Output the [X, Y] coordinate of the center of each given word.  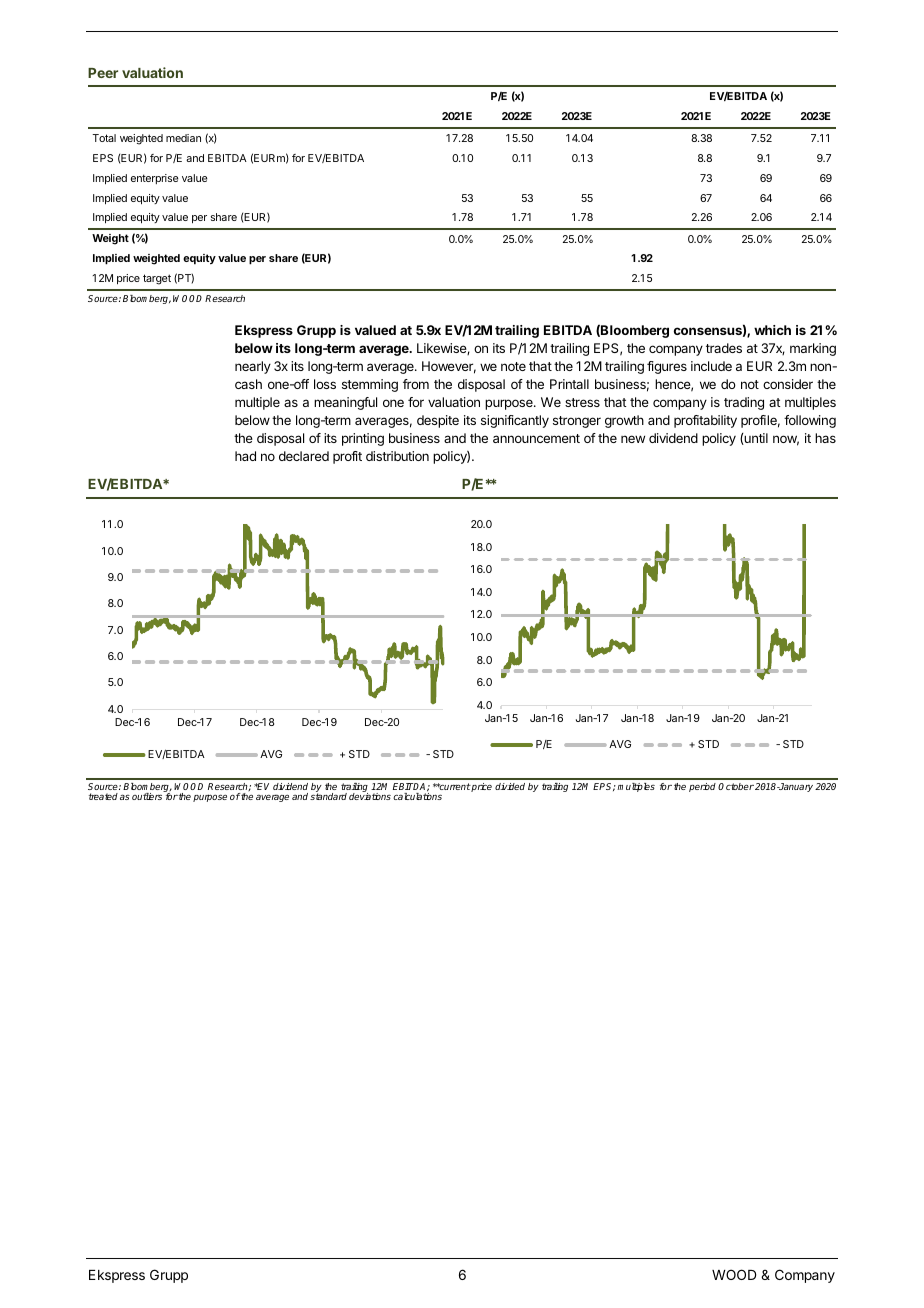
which [772, 330]
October [736, 786]
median [183, 138]
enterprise [154, 179]
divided [510, 786]
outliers [147, 796]
